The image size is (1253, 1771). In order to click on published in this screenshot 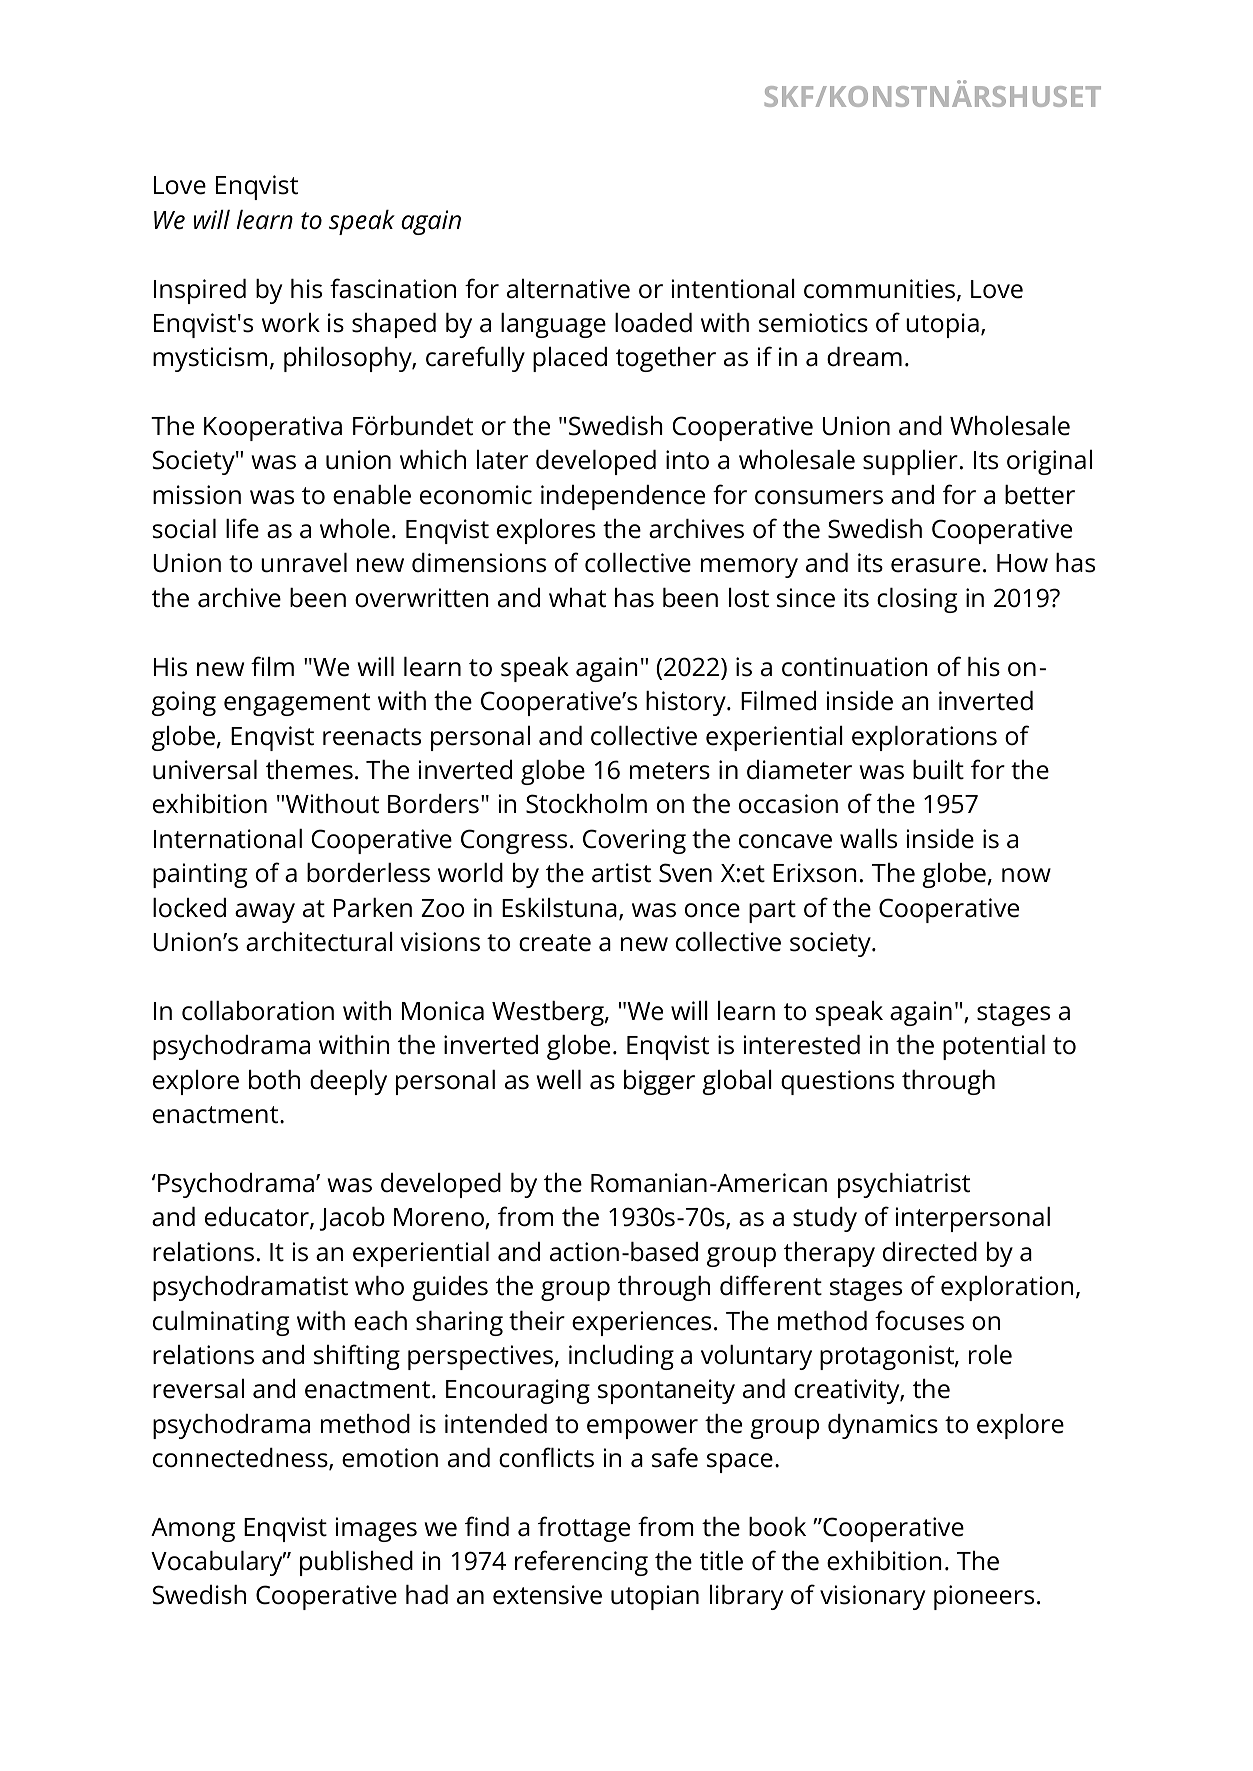, I will do `click(356, 1563)`.
